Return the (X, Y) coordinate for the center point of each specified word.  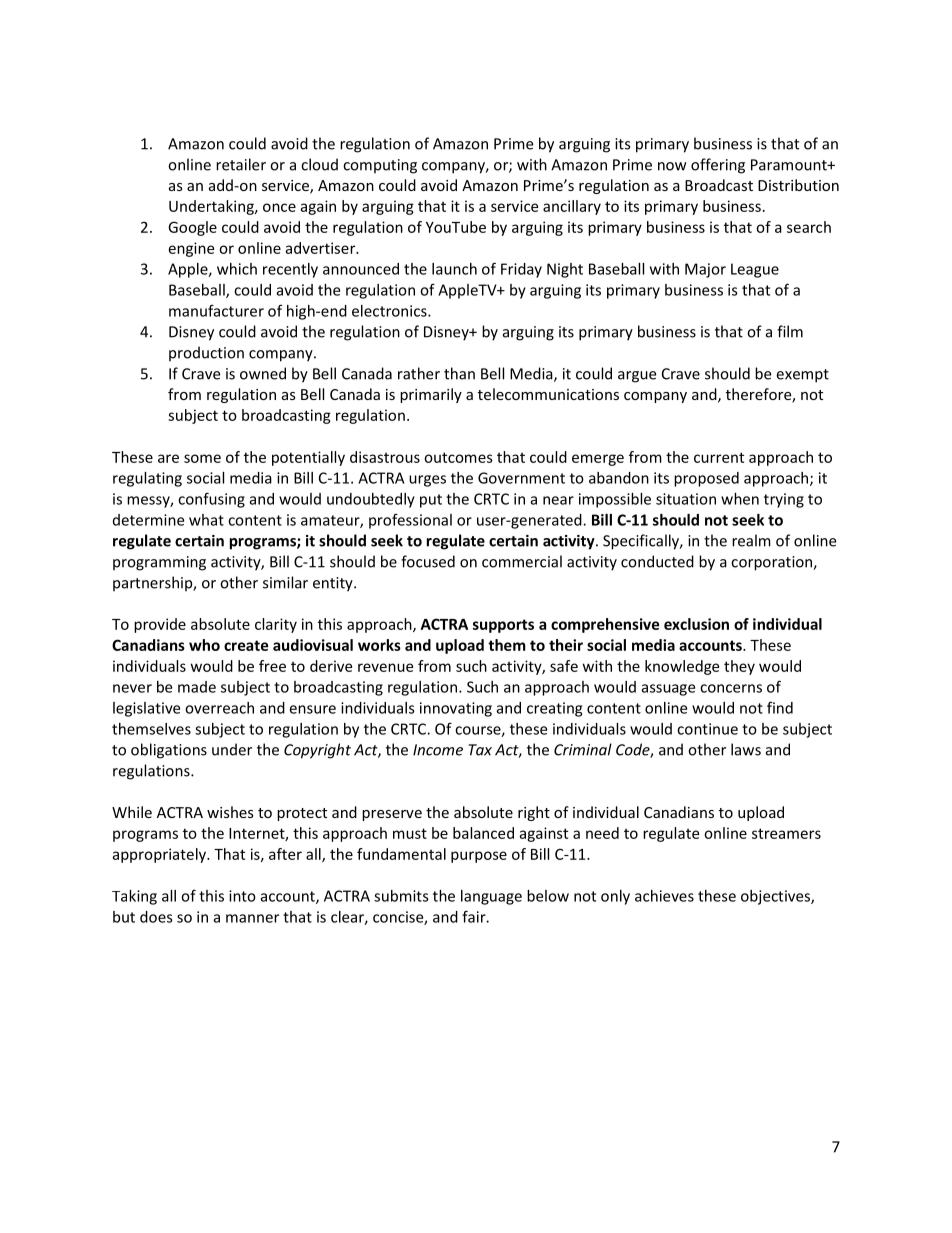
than (459, 373)
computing (380, 166)
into (242, 896)
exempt (802, 376)
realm (751, 540)
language (491, 897)
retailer (241, 164)
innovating (456, 709)
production (206, 354)
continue (707, 729)
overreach (219, 708)
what (206, 520)
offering (718, 166)
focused (428, 561)
